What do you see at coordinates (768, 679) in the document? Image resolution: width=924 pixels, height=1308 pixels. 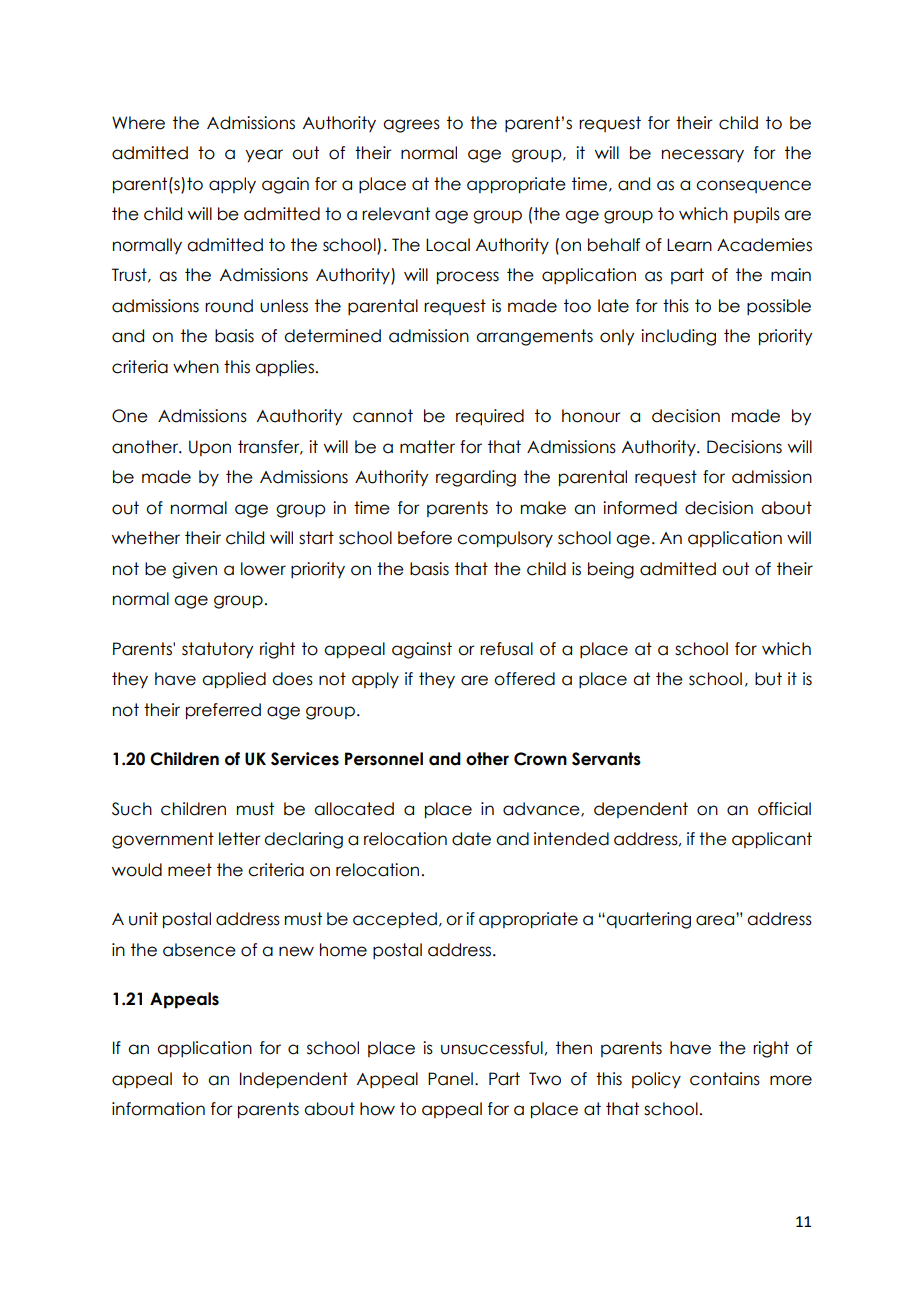 I see `but` at bounding box center [768, 679].
